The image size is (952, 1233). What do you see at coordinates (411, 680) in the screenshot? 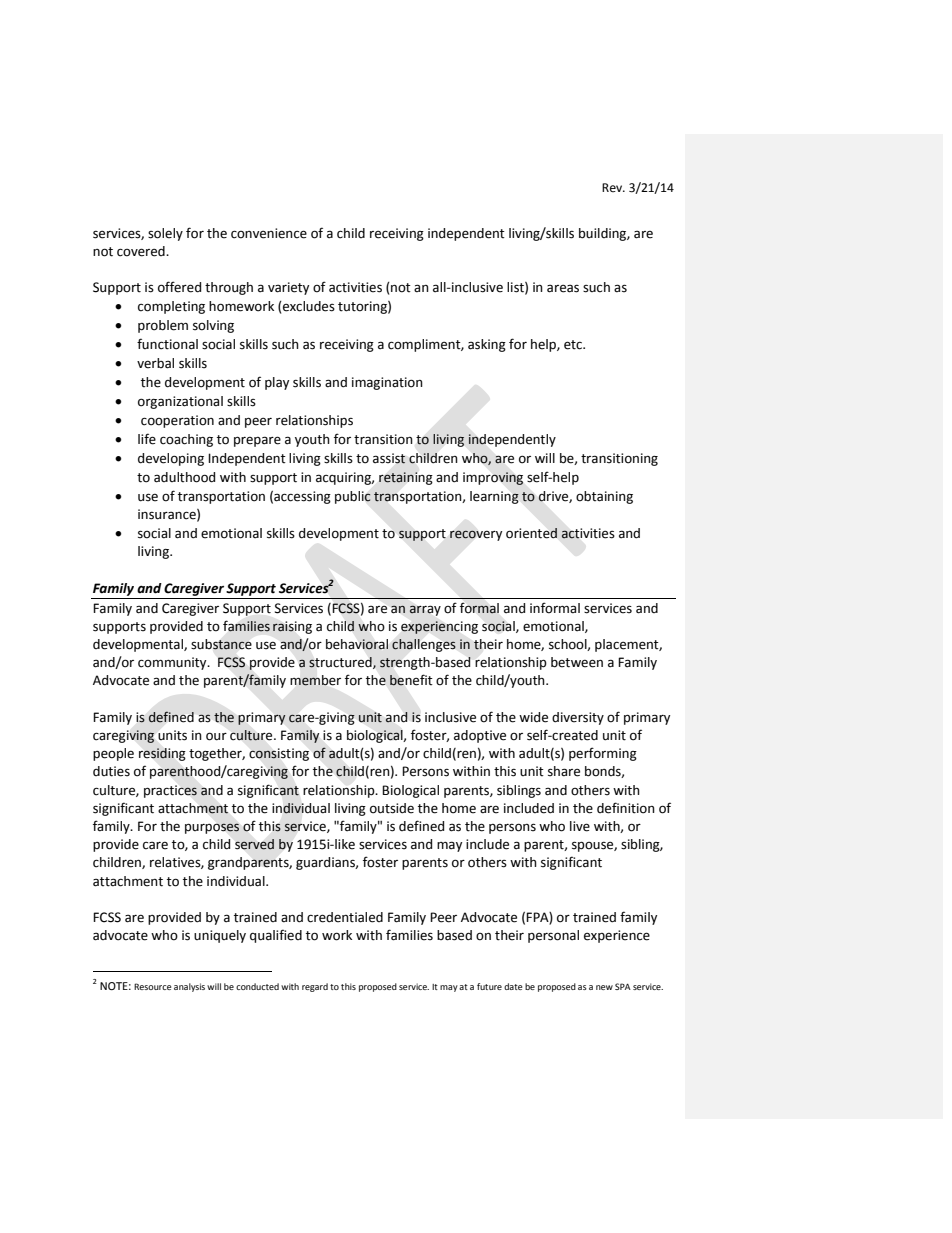
I see `benefit` at bounding box center [411, 680].
